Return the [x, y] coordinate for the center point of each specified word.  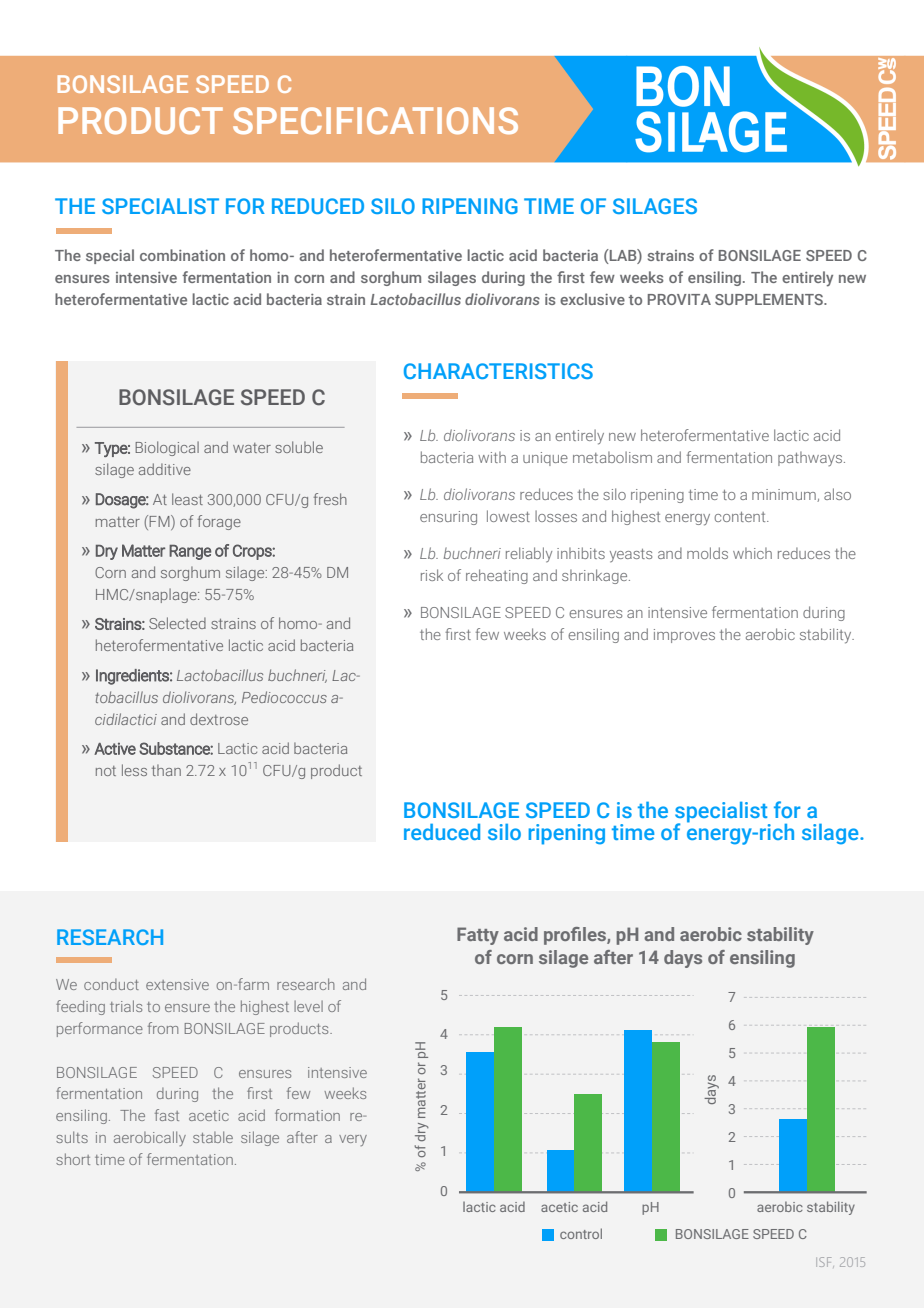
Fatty [478, 936]
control [581, 1233]
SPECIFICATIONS [375, 120]
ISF [825, 1262]
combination [182, 255]
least [187, 499]
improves [684, 636]
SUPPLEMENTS [770, 299]
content [741, 517]
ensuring [448, 518]
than [166, 770]
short [73, 1159]
